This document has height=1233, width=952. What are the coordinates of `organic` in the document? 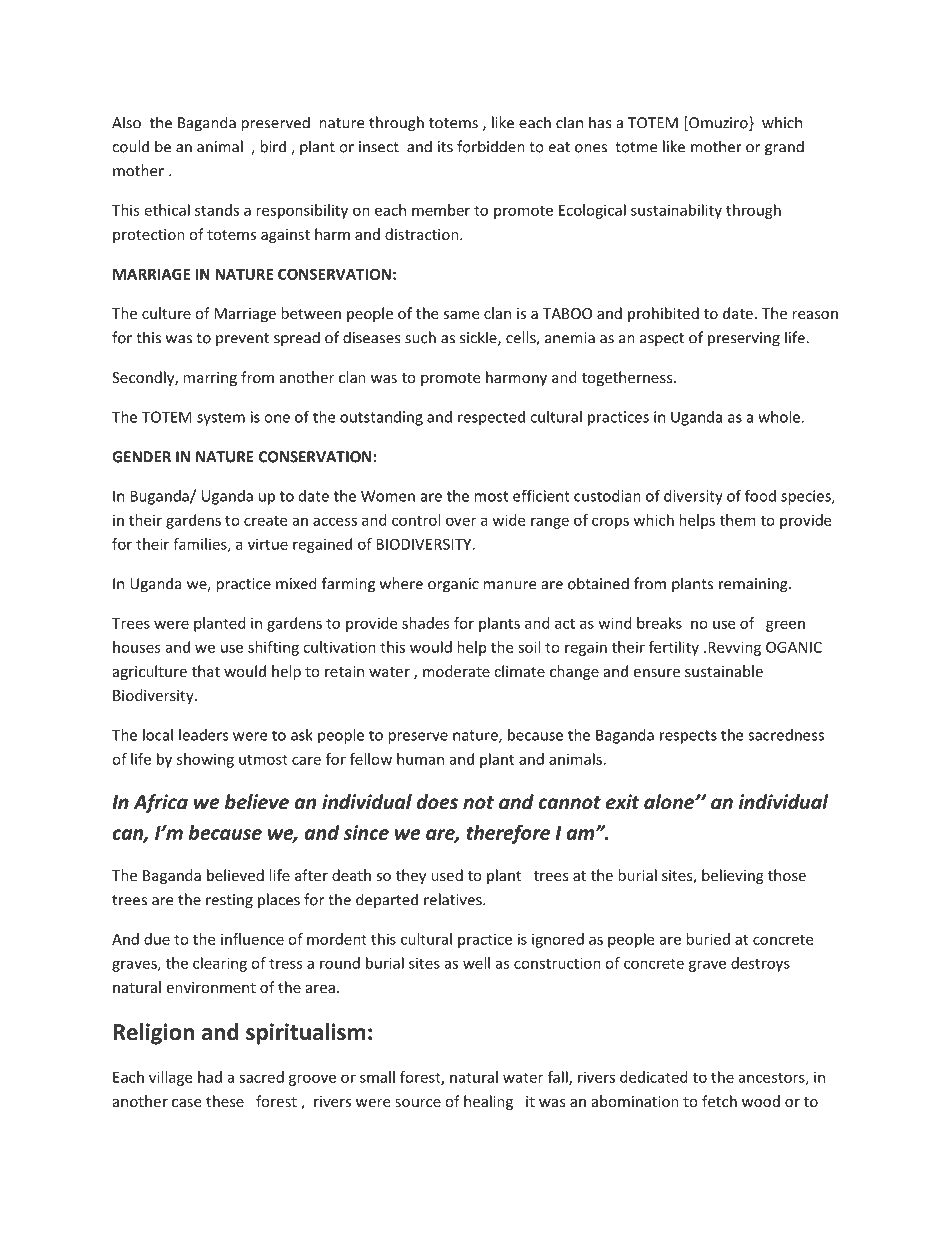 It's located at (453, 585).
